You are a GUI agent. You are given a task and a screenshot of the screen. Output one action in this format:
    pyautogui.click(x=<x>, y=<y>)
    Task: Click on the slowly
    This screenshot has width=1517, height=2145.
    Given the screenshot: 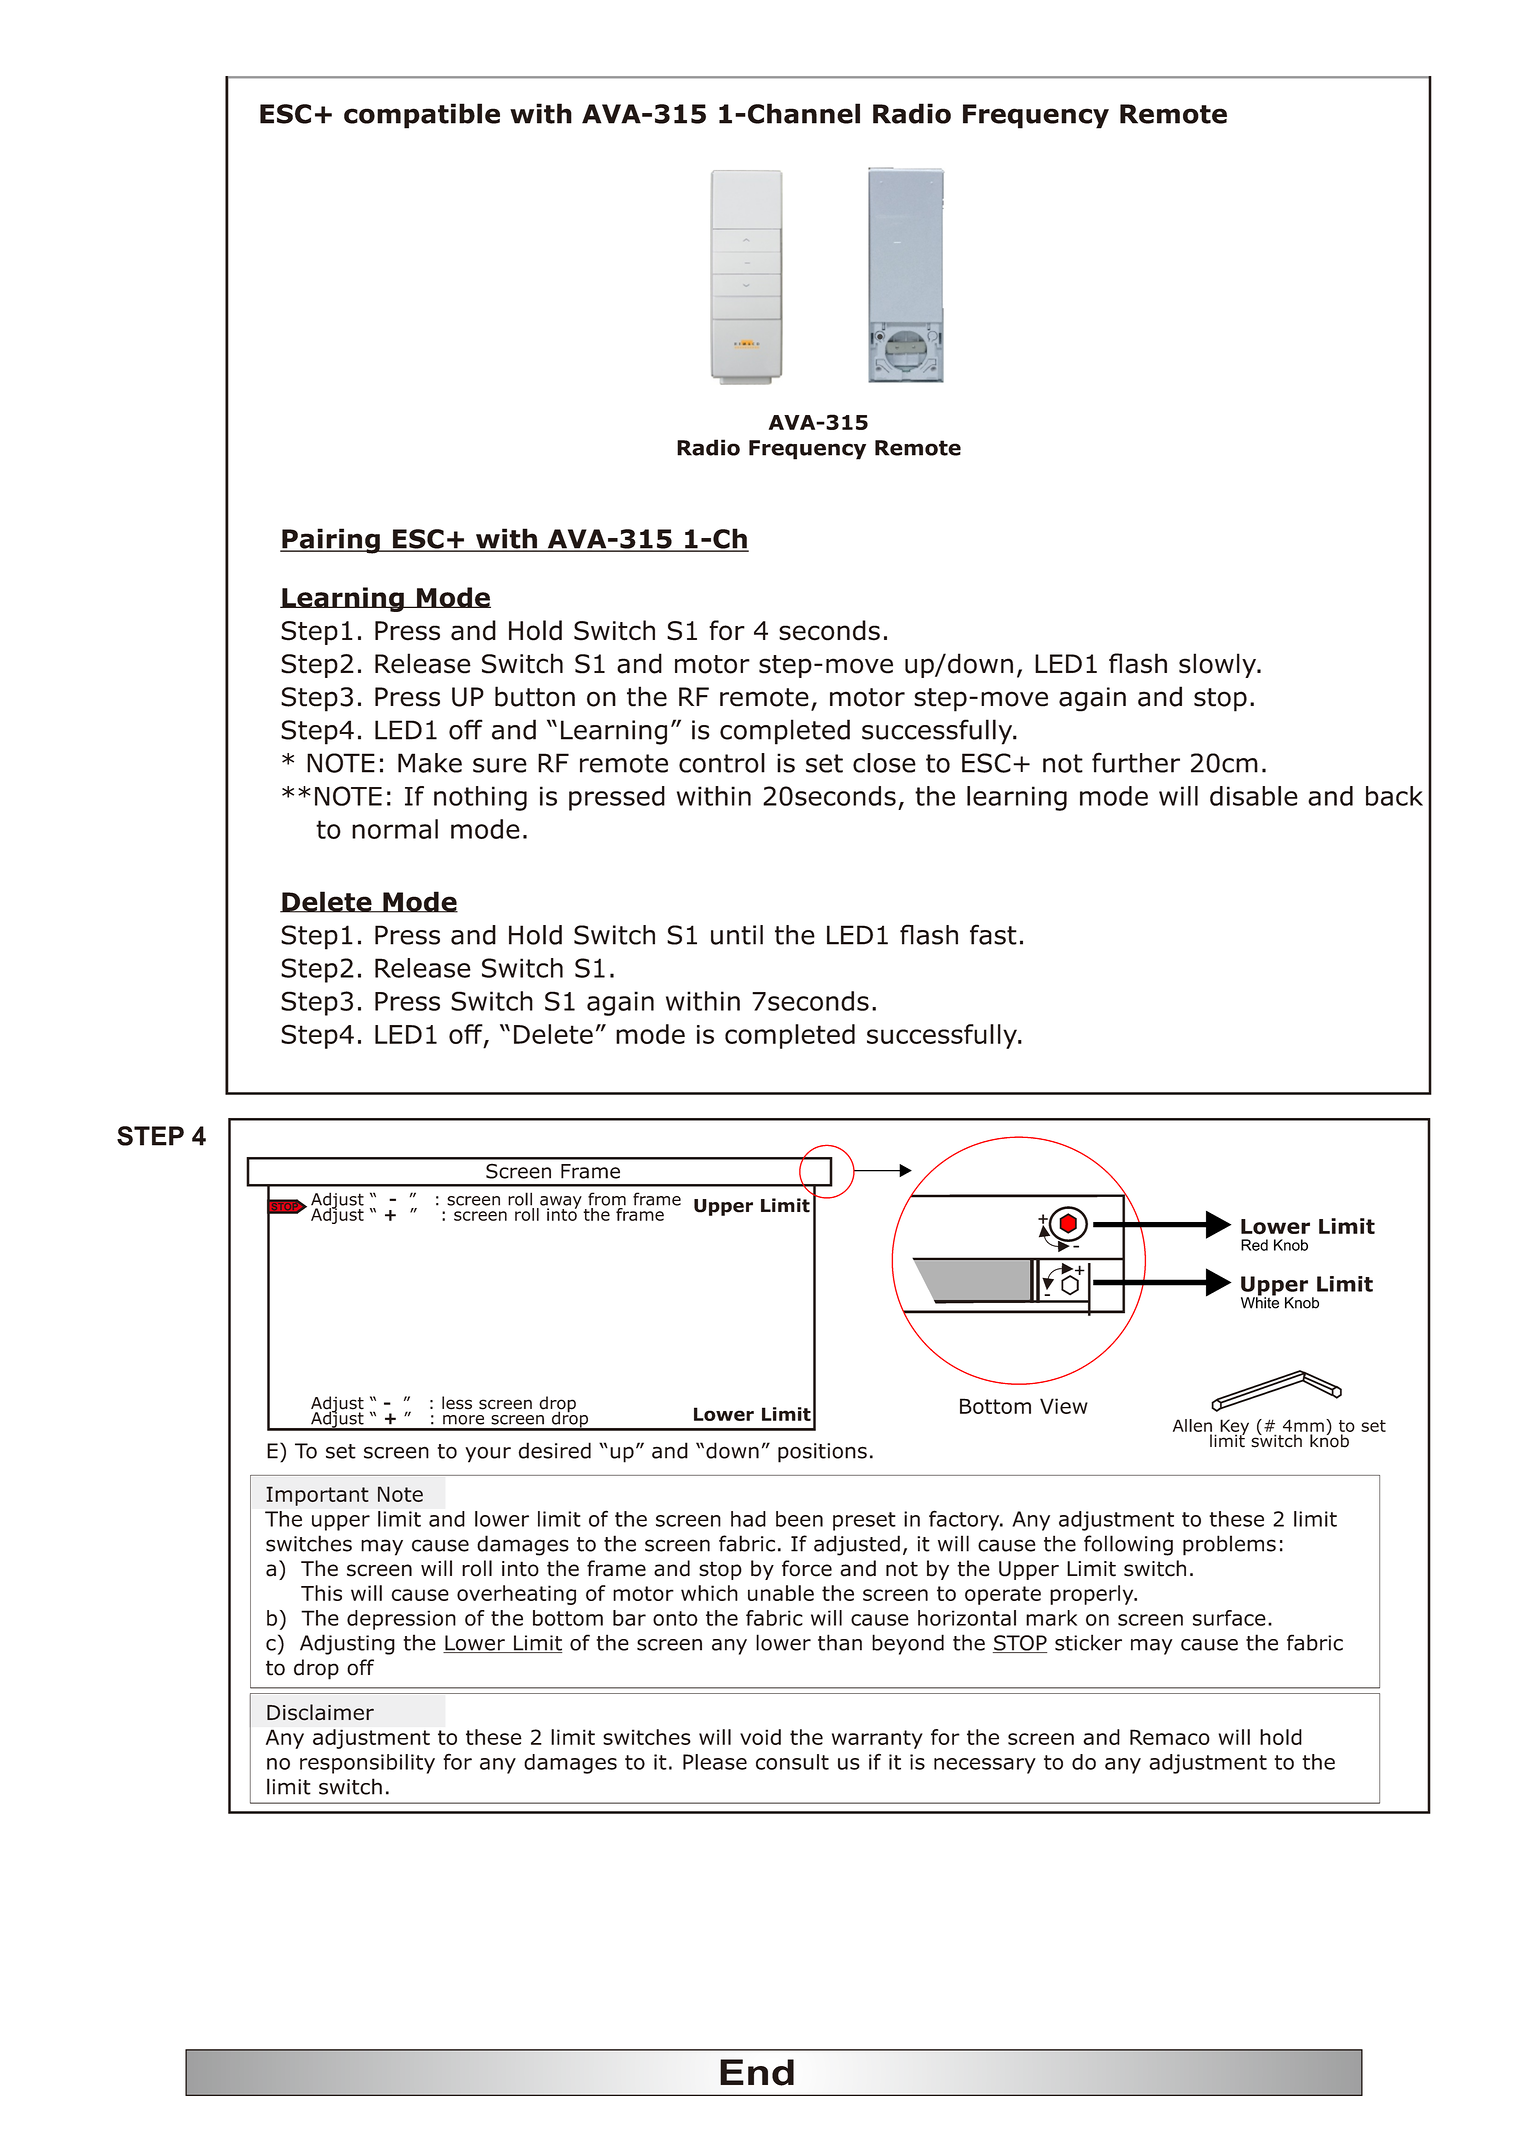 What is the action you would take?
    pyautogui.click(x=1219, y=665)
